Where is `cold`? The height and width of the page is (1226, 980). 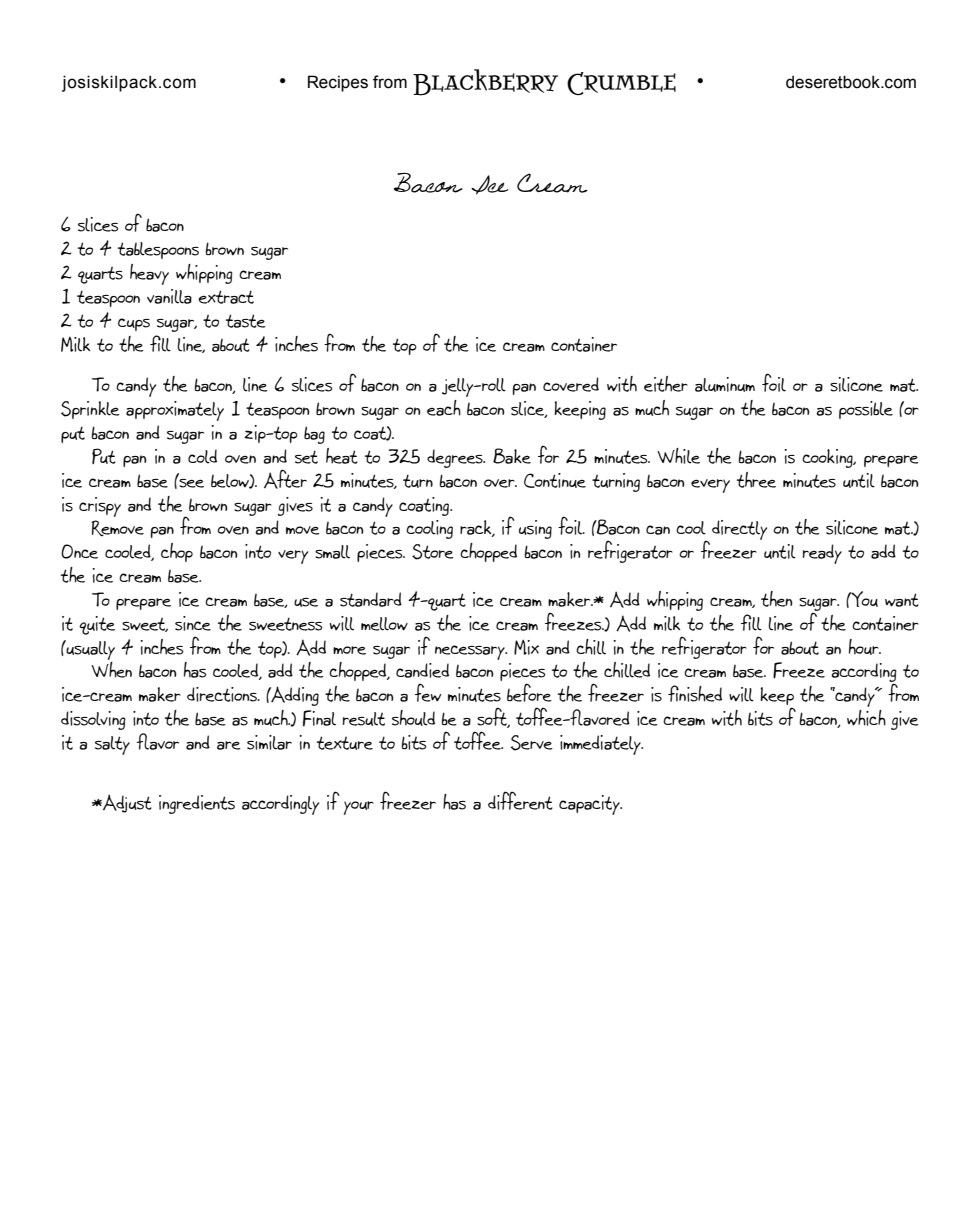 cold is located at coordinates (202, 456).
